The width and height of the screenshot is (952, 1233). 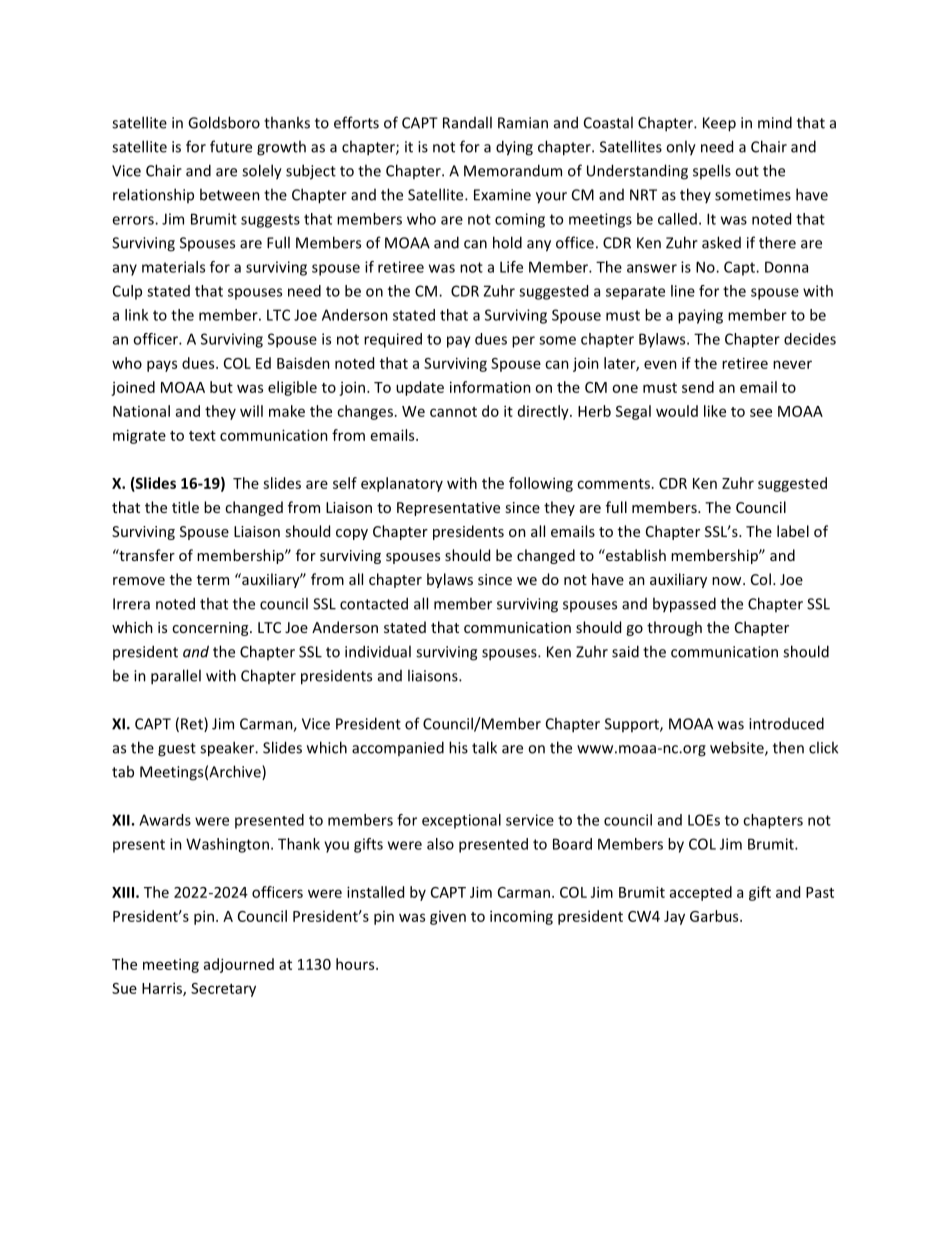 I want to click on future, so click(x=231, y=146).
